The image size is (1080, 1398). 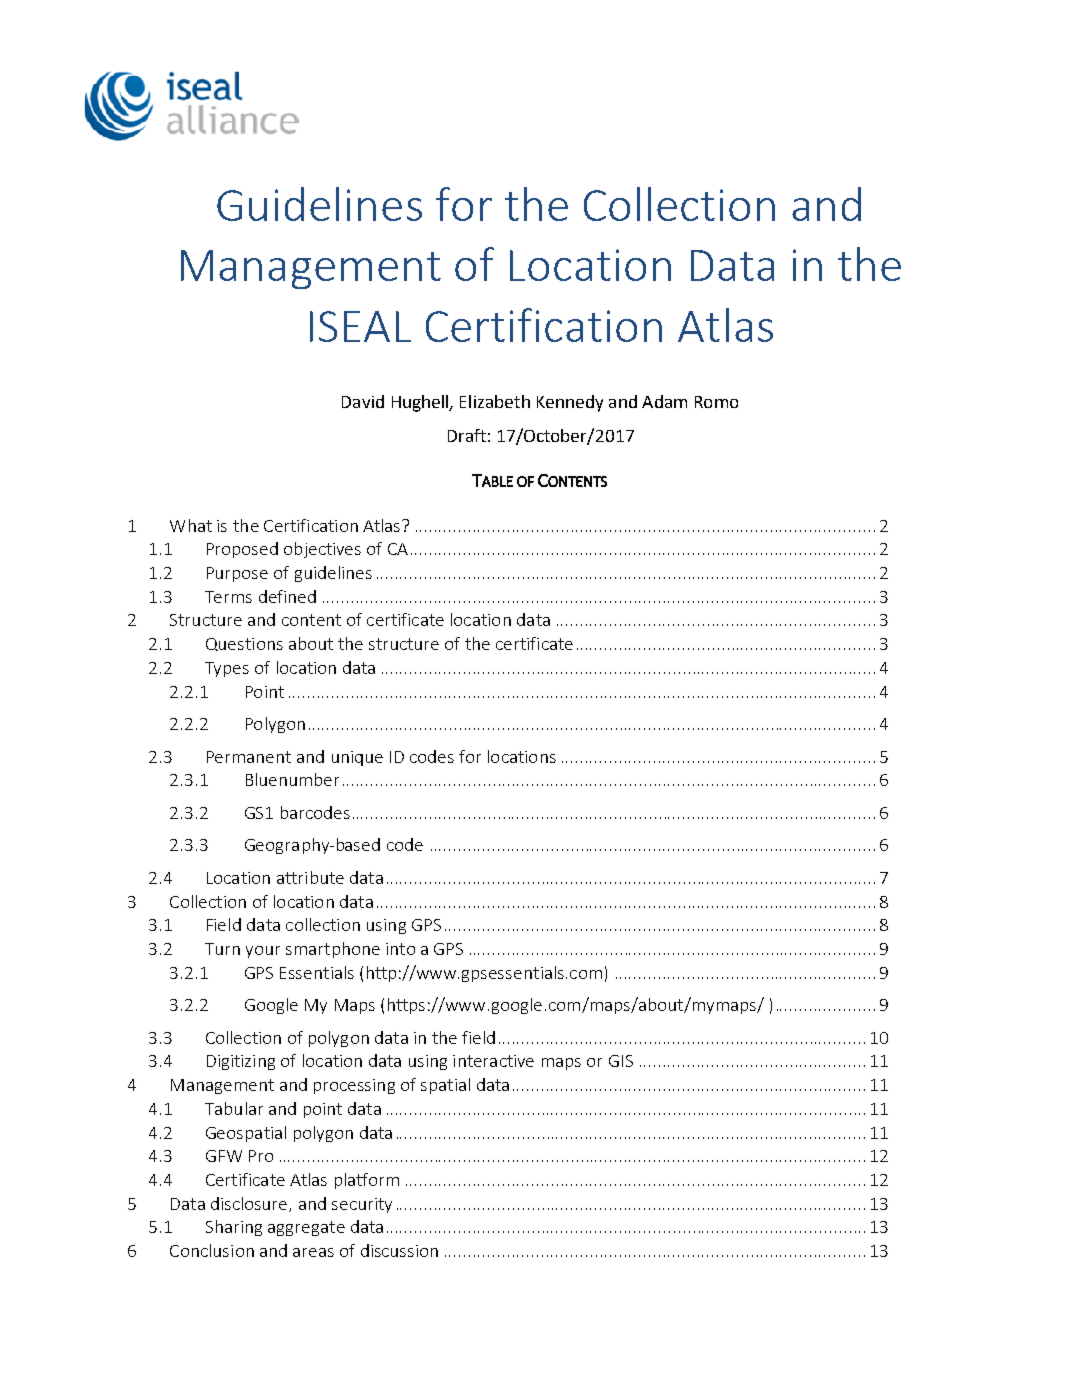 I want to click on your, so click(x=263, y=952).
